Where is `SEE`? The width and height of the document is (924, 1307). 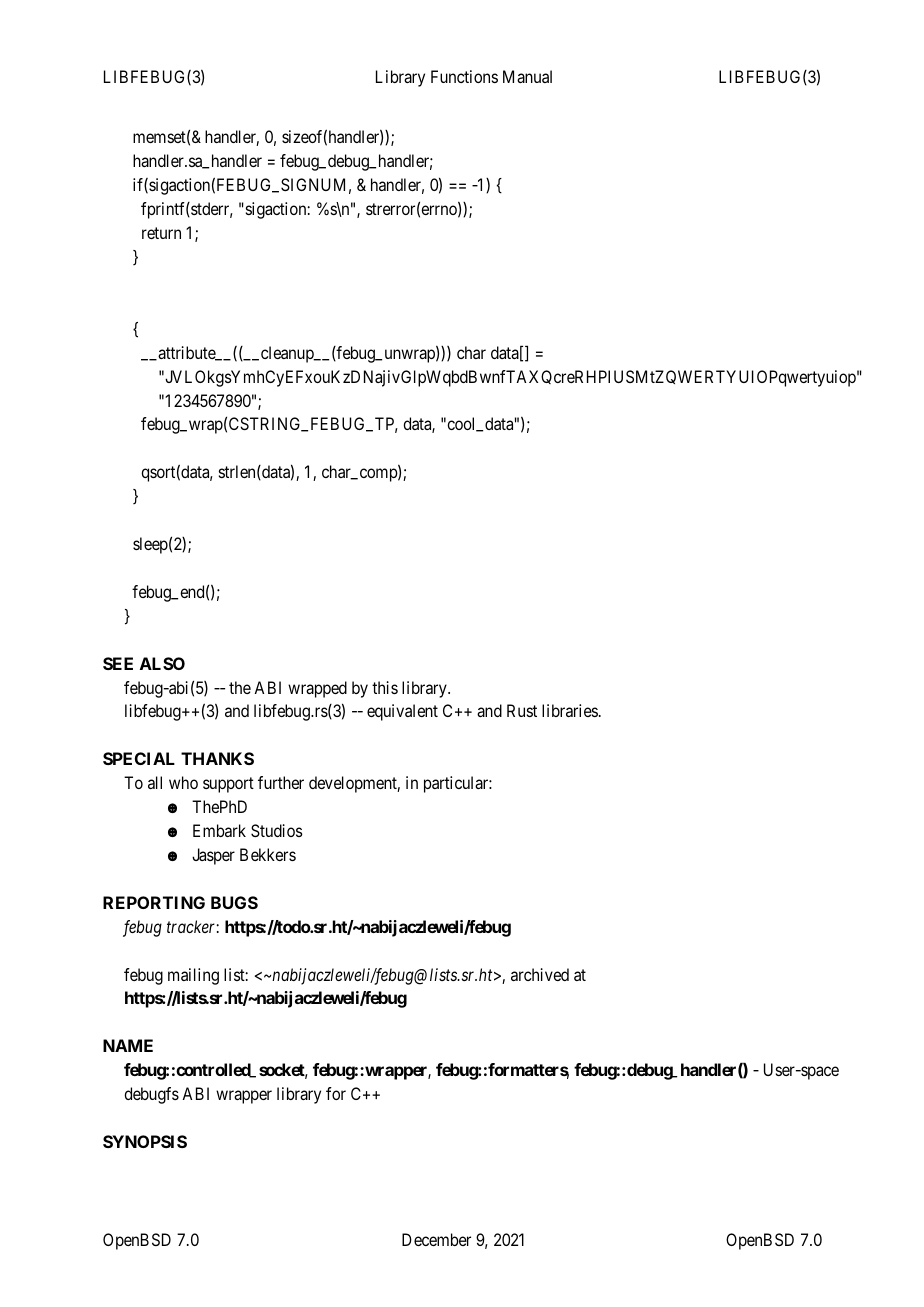
SEE is located at coordinates (118, 663).
